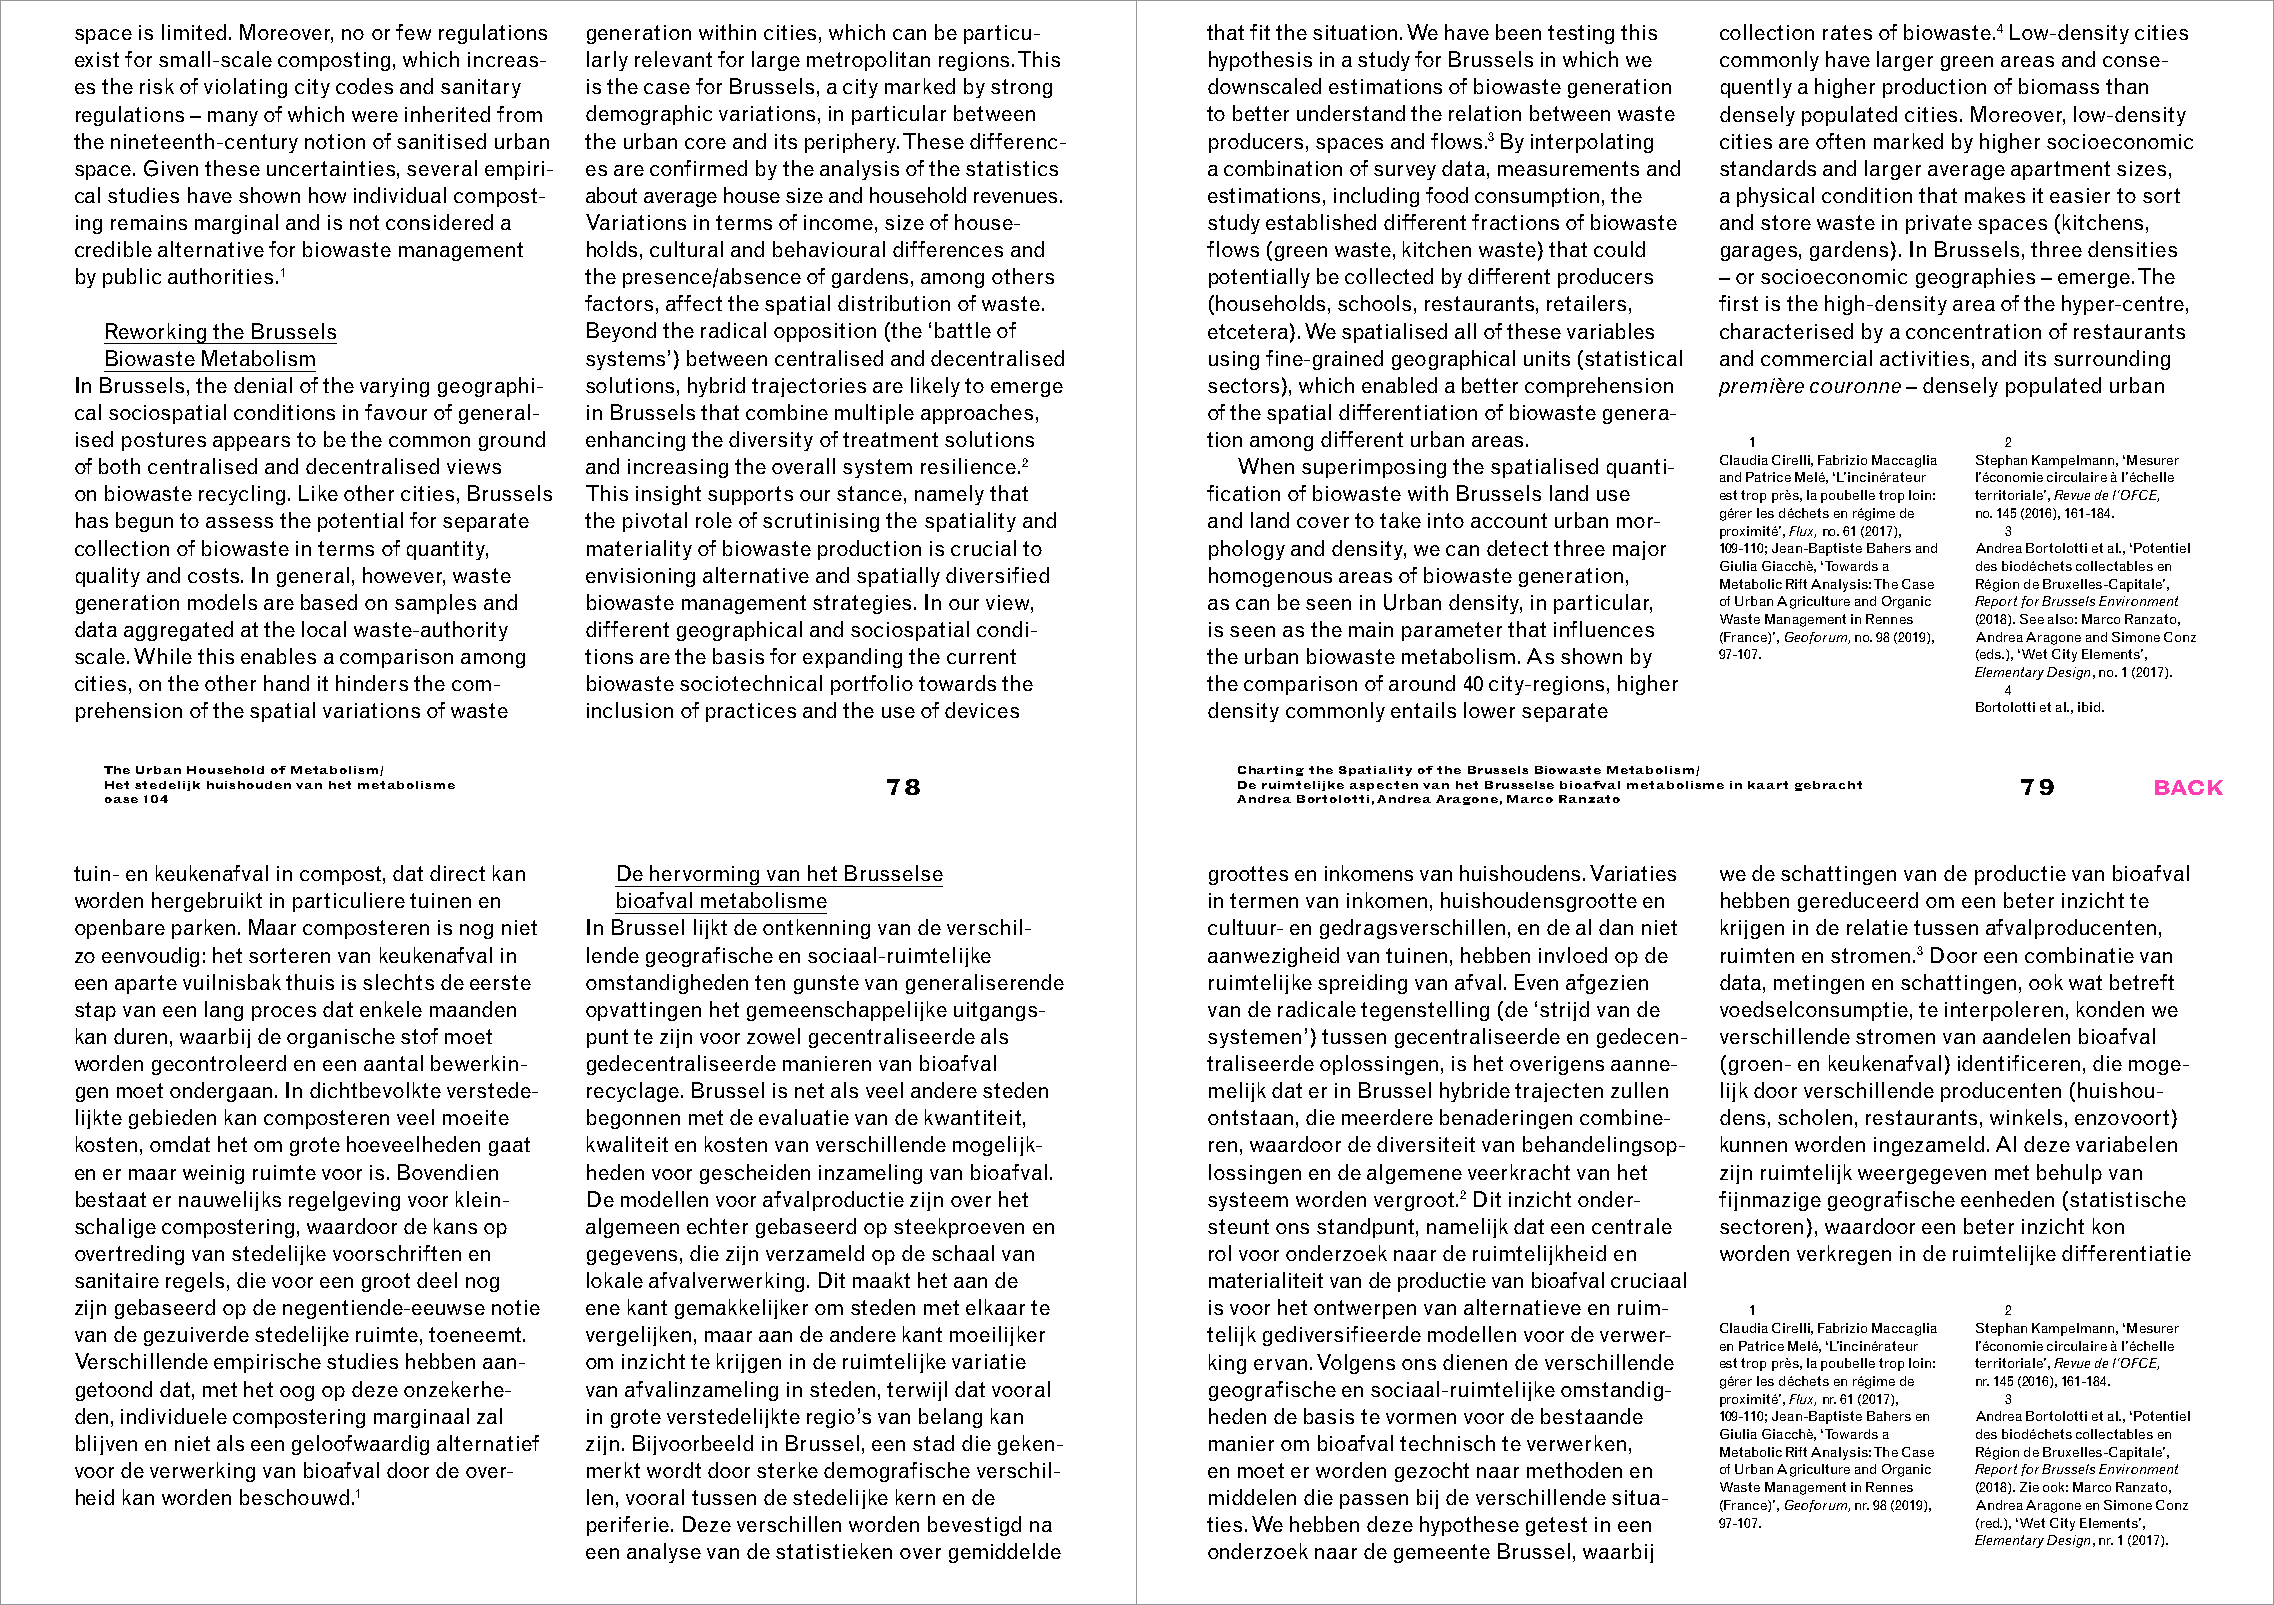  What do you see at coordinates (364, 86) in the screenshot?
I see `codes` at bounding box center [364, 86].
